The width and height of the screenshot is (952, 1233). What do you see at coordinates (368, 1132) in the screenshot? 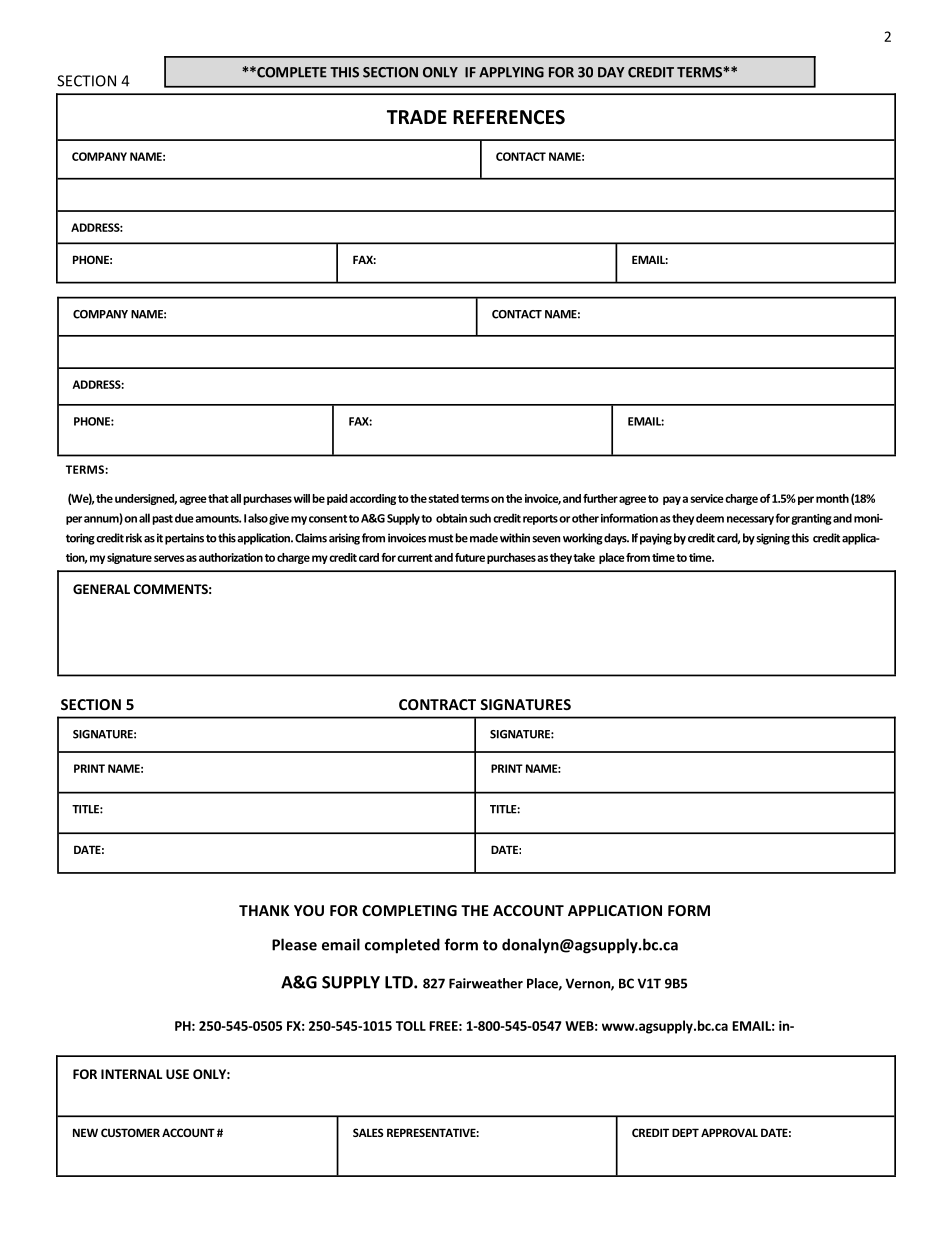
I see `SALES` at bounding box center [368, 1132].
